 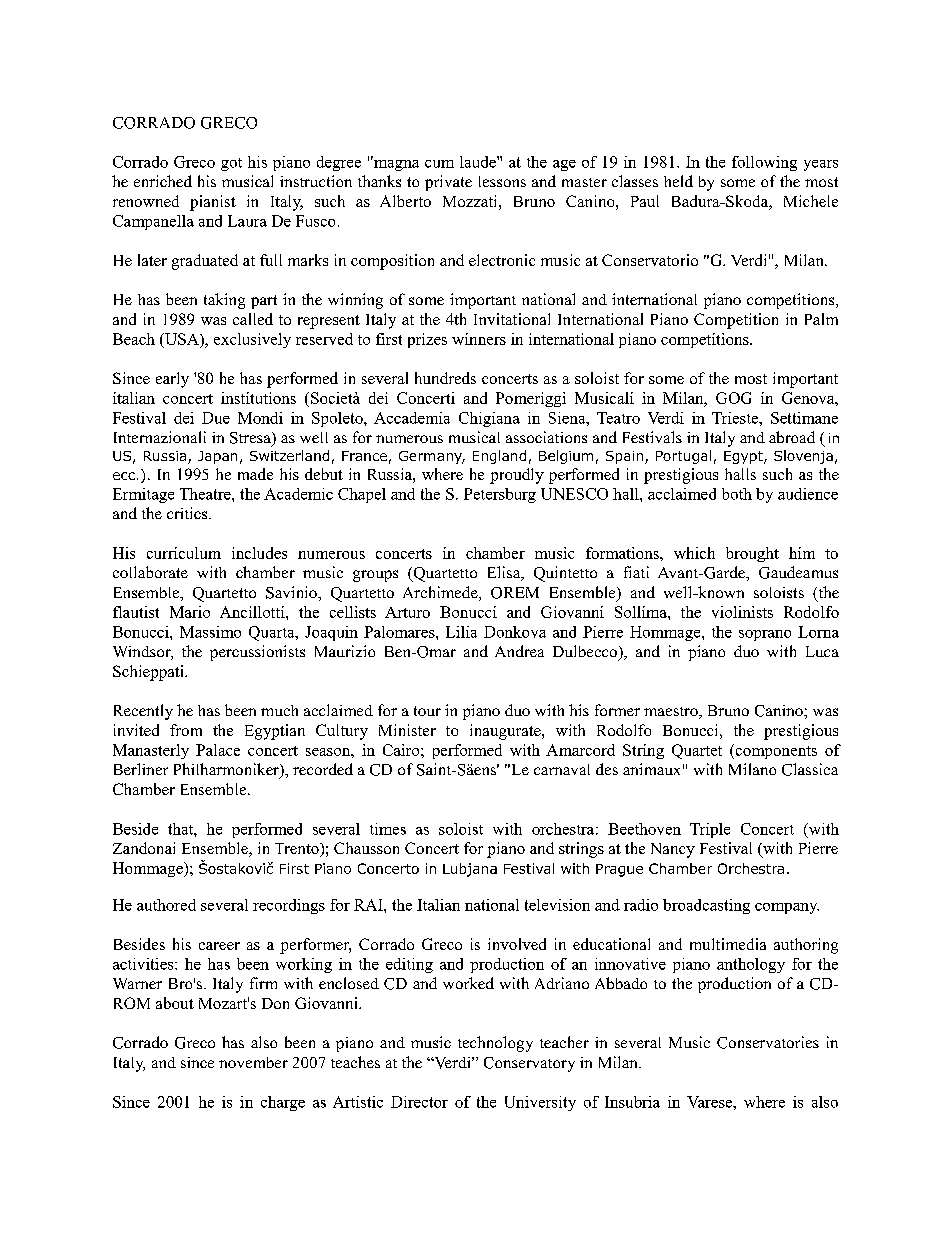 What do you see at coordinates (706, 906) in the screenshot?
I see `broadcasting` at bounding box center [706, 906].
